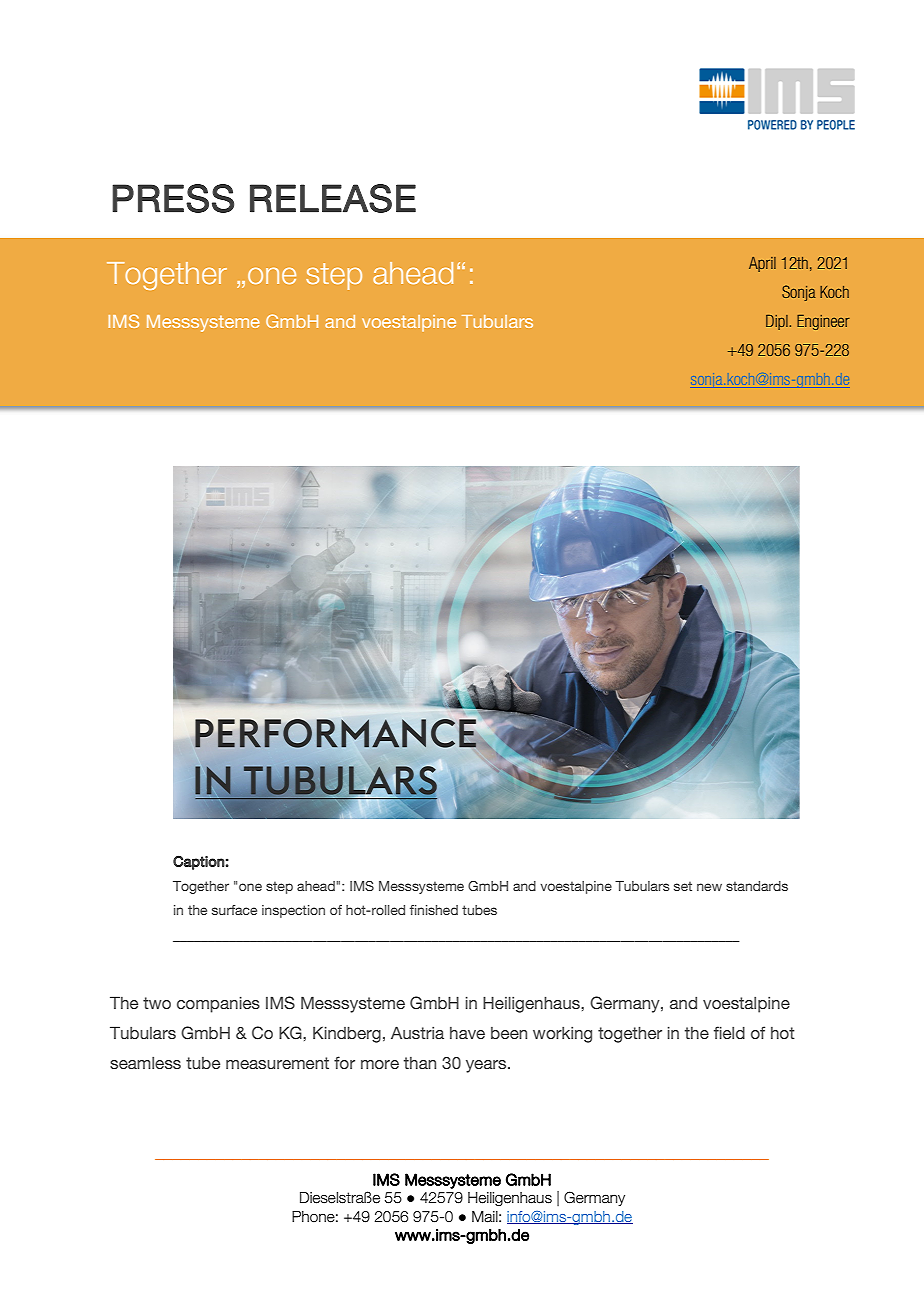 This document has height=1308, width=924. What do you see at coordinates (434, 910) in the document?
I see `finished` at bounding box center [434, 910].
